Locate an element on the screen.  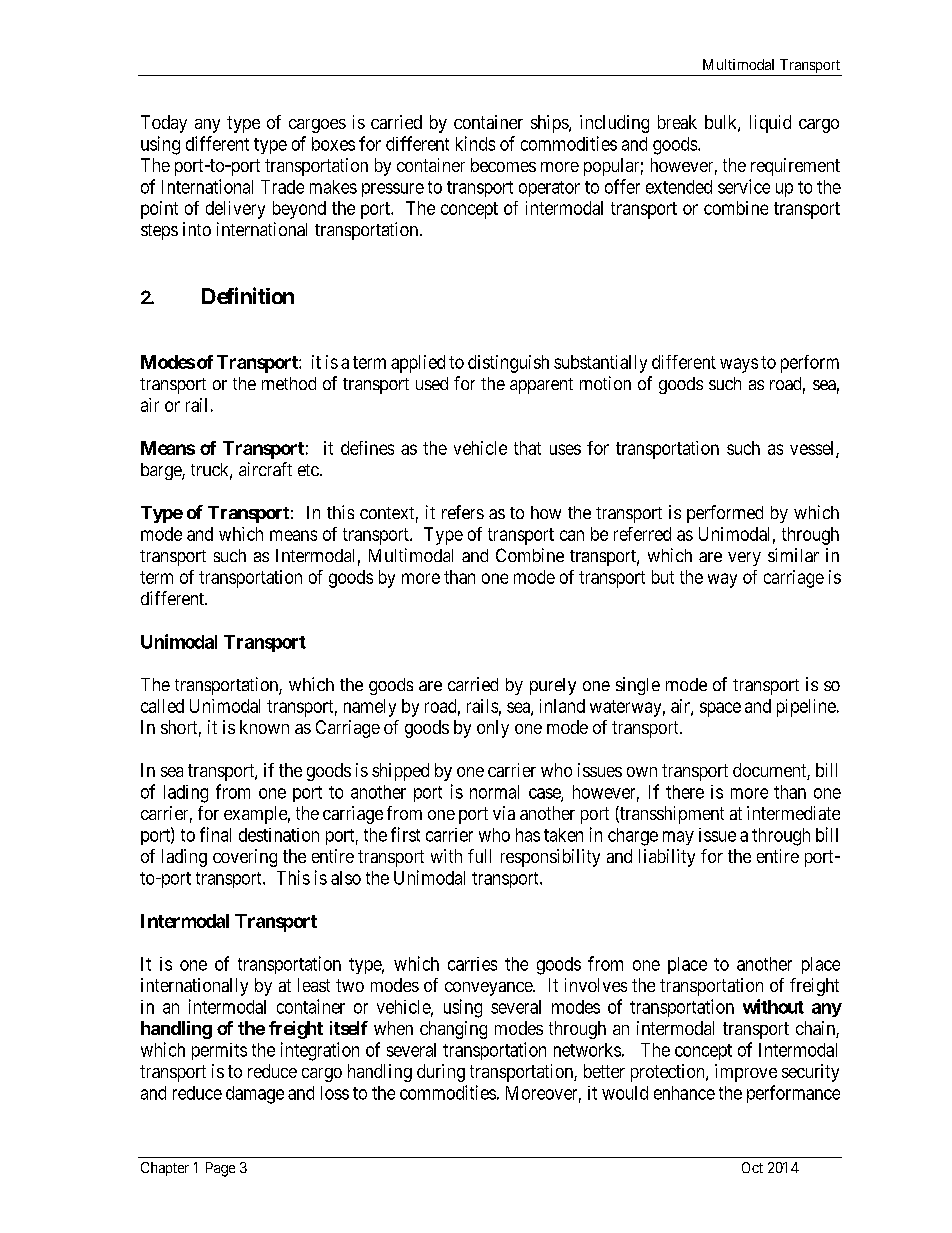
known is located at coordinates (264, 727).
